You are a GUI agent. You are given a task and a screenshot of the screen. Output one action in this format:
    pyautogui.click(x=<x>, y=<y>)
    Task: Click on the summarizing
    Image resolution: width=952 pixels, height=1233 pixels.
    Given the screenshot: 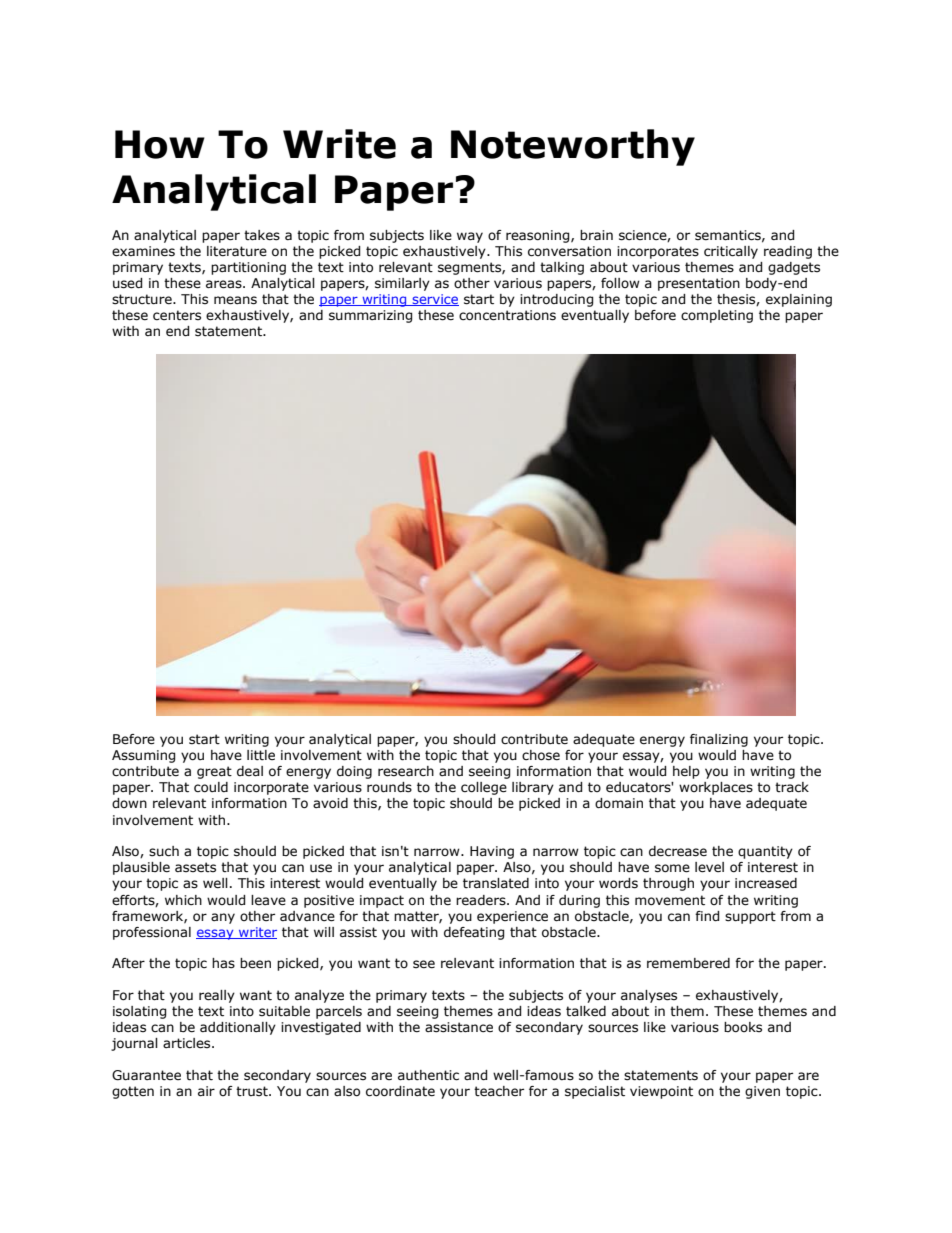 What is the action you would take?
    pyautogui.click(x=370, y=316)
